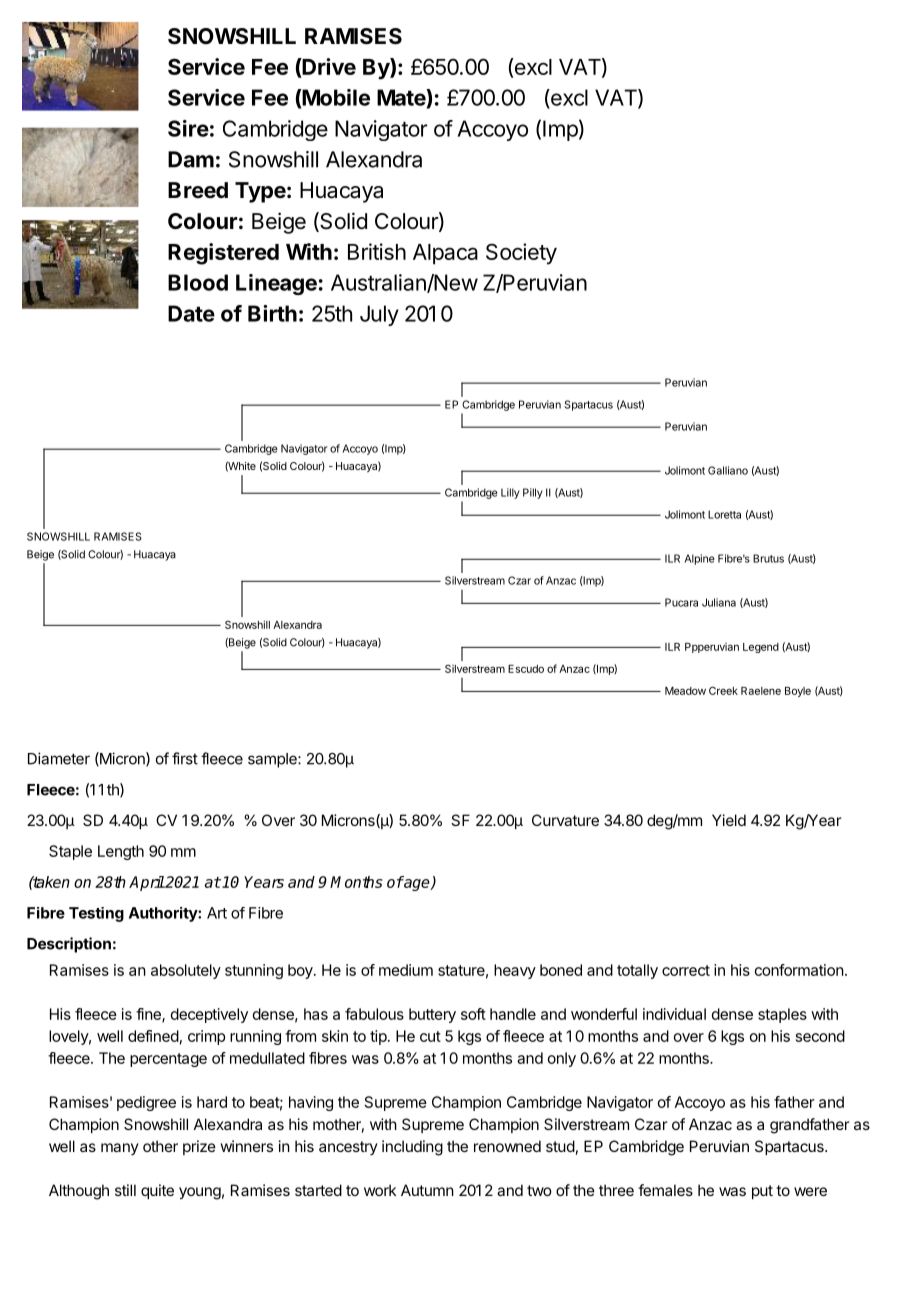 The height and width of the image is (1308, 924). I want to click on including, so click(412, 1148).
